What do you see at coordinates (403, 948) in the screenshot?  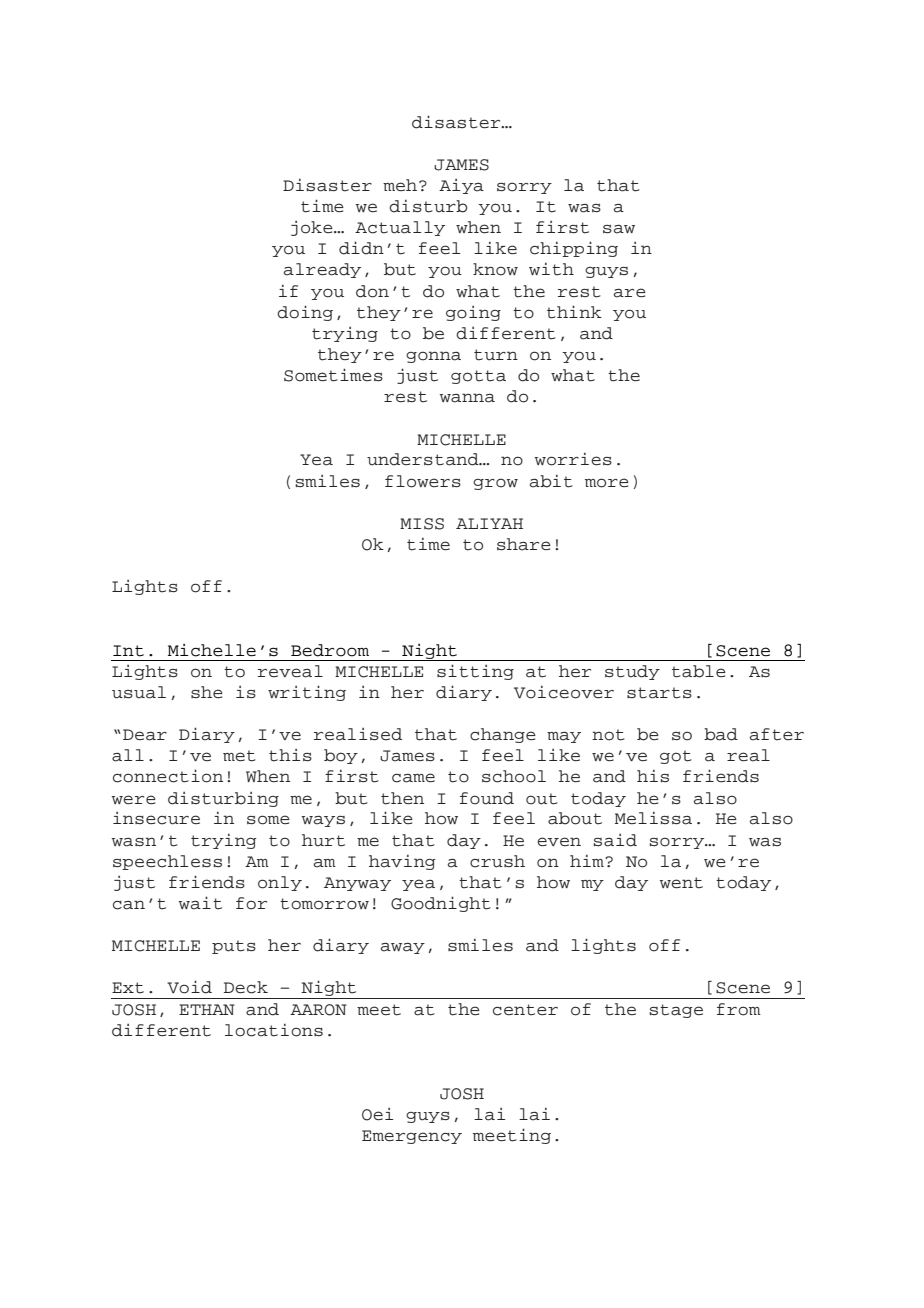 I see `away` at bounding box center [403, 948].
